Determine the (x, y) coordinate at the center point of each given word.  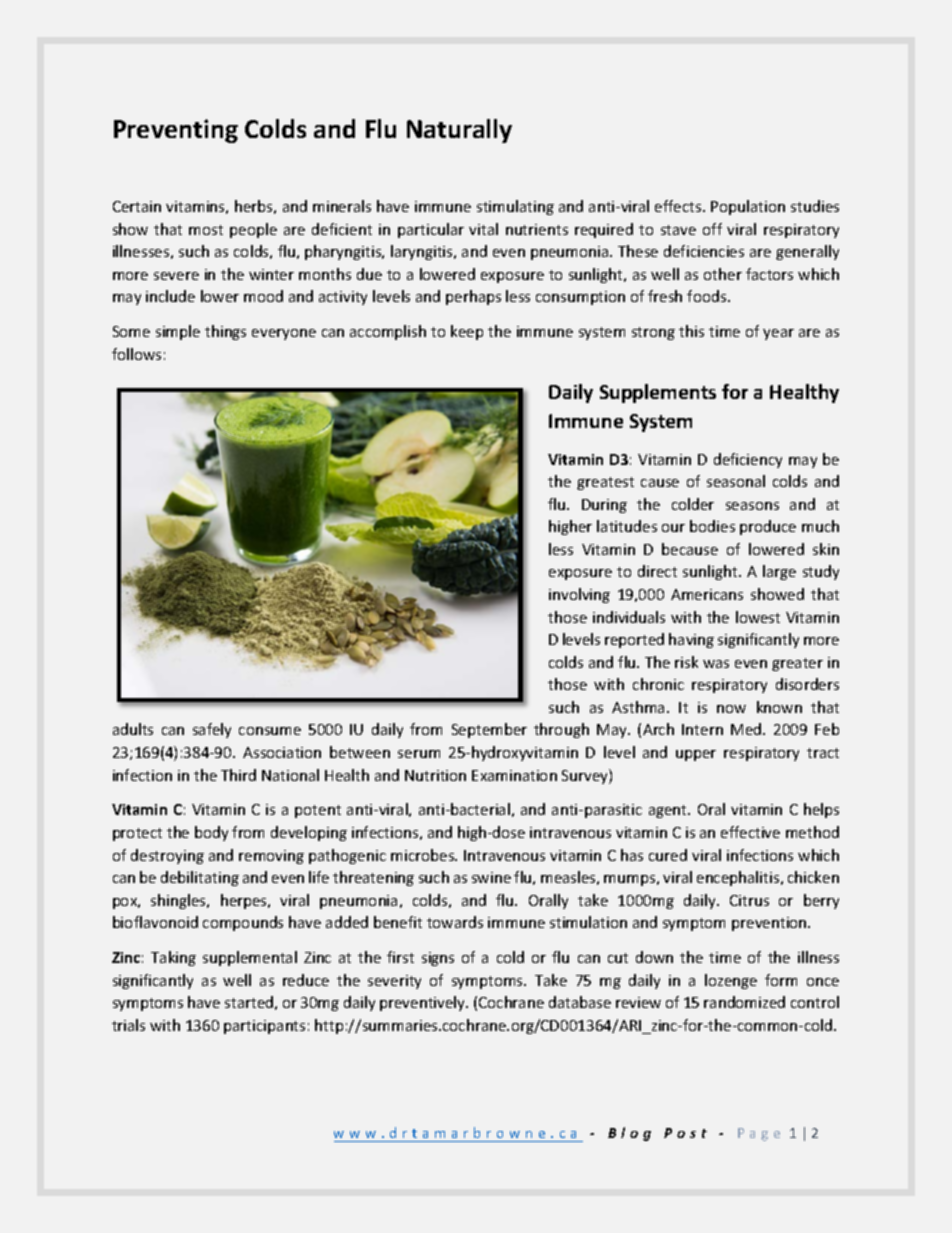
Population (748, 207)
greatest (605, 483)
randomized (744, 1002)
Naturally (459, 131)
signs (438, 959)
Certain (137, 206)
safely (212, 730)
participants (264, 1027)
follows (136, 354)
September (489, 730)
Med (747, 729)
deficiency (748, 460)
